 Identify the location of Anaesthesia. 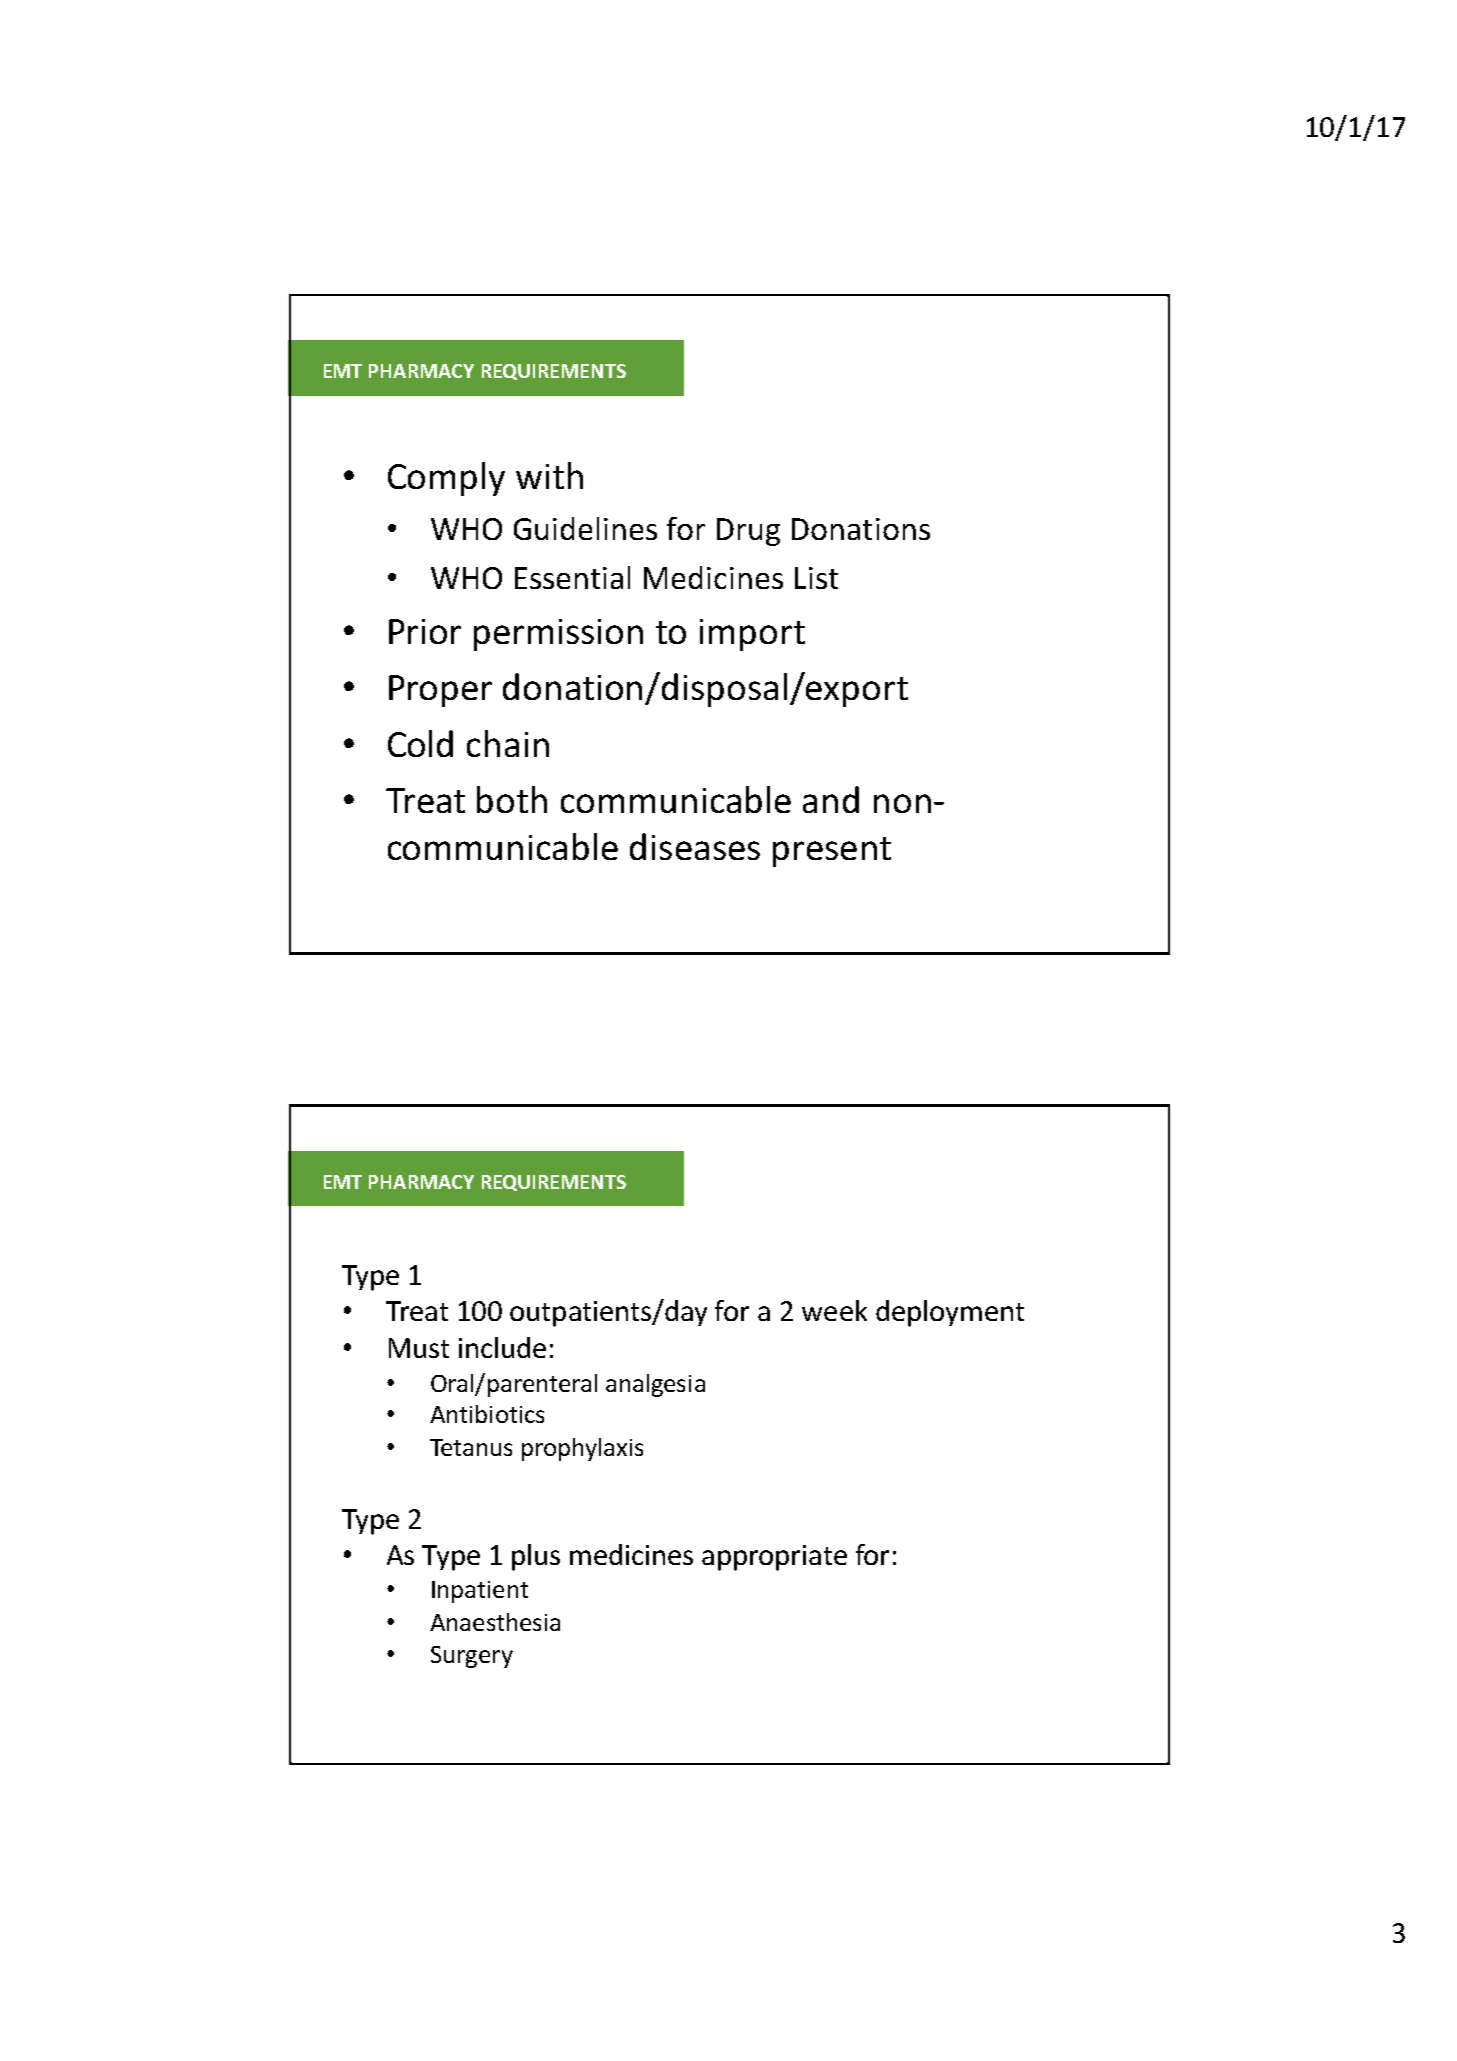
(495, 1622).
